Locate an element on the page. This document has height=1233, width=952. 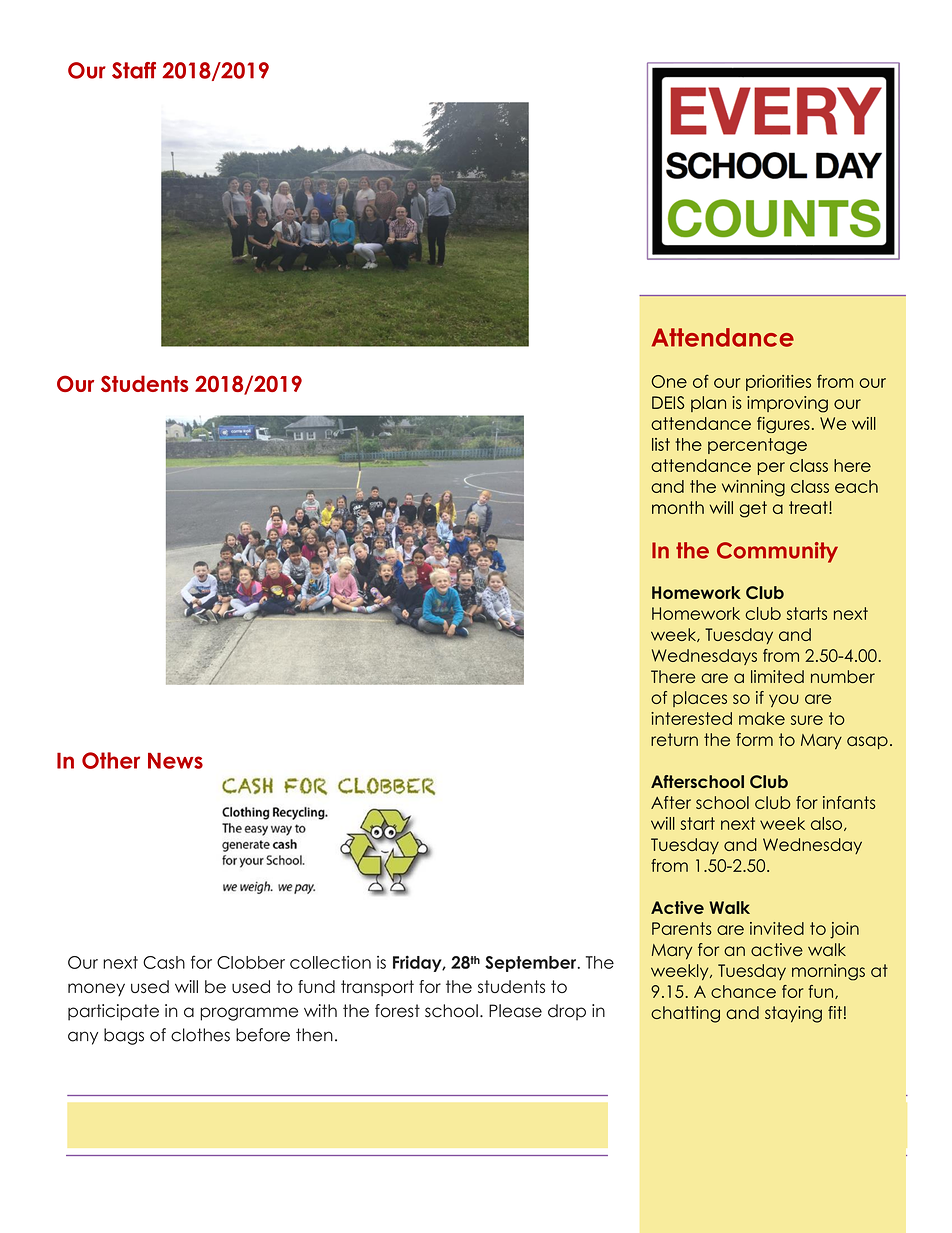
News is located at coordinates (175, 761).
